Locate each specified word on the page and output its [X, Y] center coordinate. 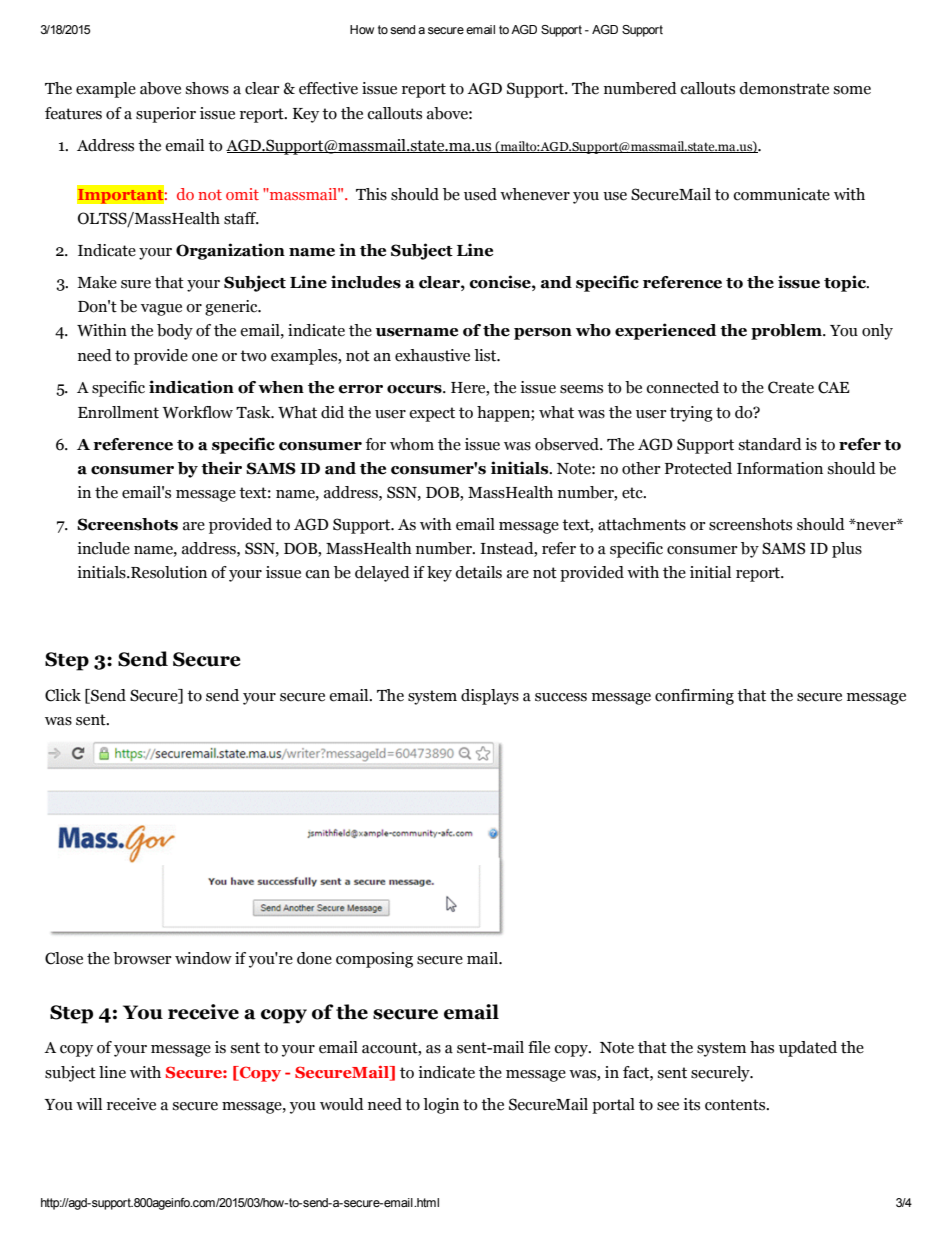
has [762, 1047]
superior [166, 115]
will [89, 1104]
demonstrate [784, 88]
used [480, 194]
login [441, 1106]
